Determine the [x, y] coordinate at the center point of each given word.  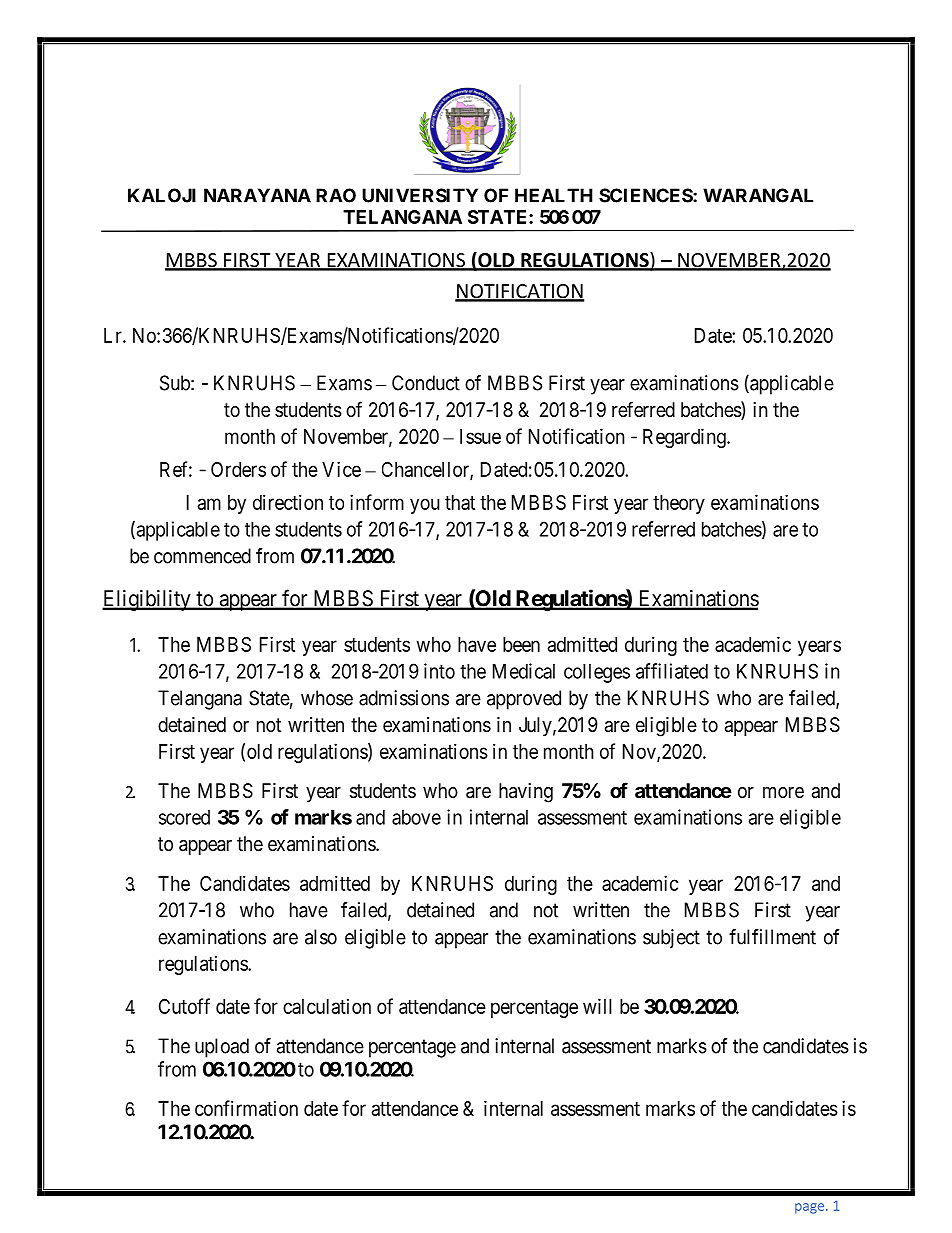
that [460, 502]
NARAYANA [257, 195]
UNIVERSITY [420, 195]
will [597, 1006]
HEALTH [554, 195]
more [783, 792]
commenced [202, 556]
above [416, 817]
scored [184, 817]
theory [679, 504]
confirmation [246, 1108]
